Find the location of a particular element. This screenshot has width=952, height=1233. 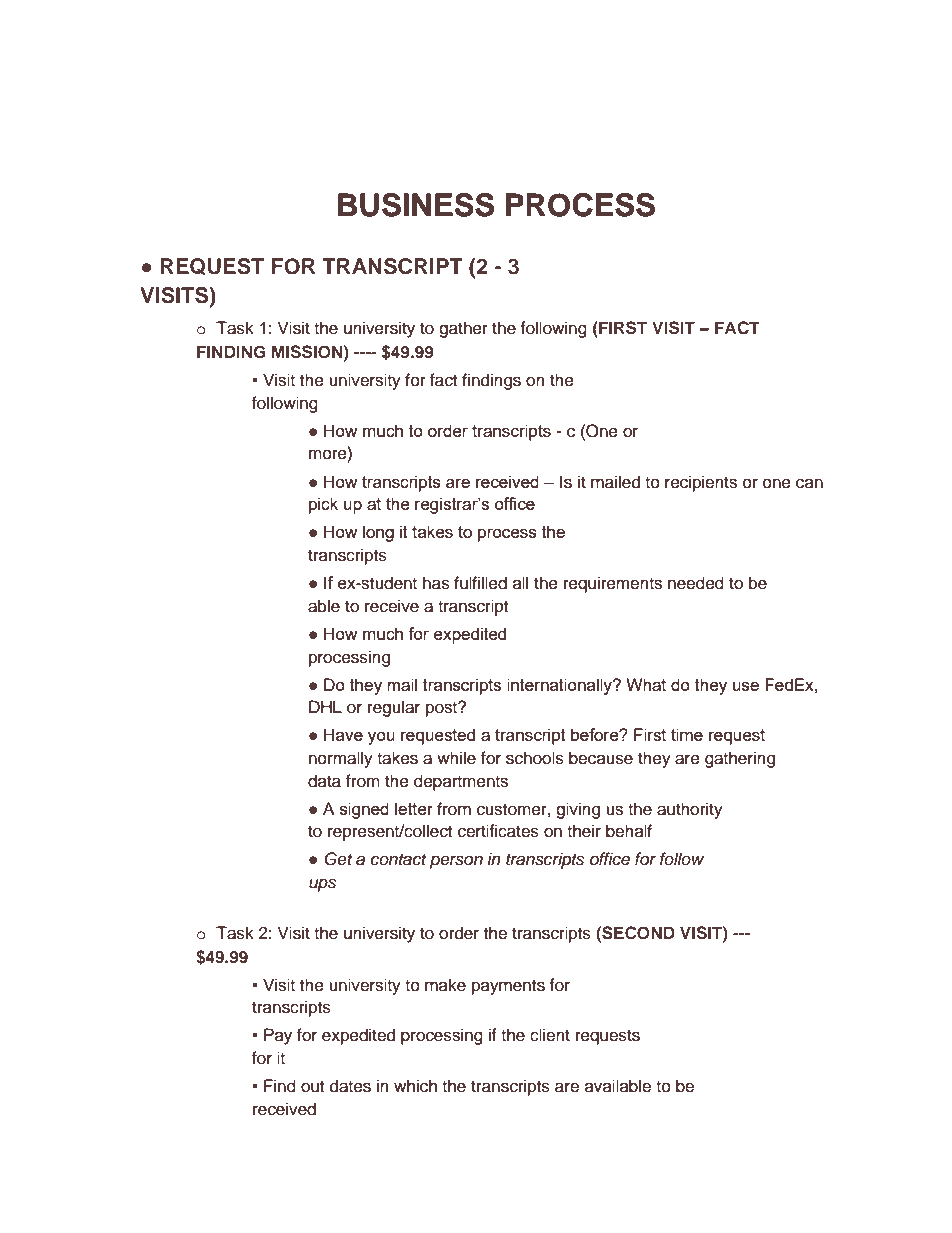

regular is located at coordinates (394, 708).
